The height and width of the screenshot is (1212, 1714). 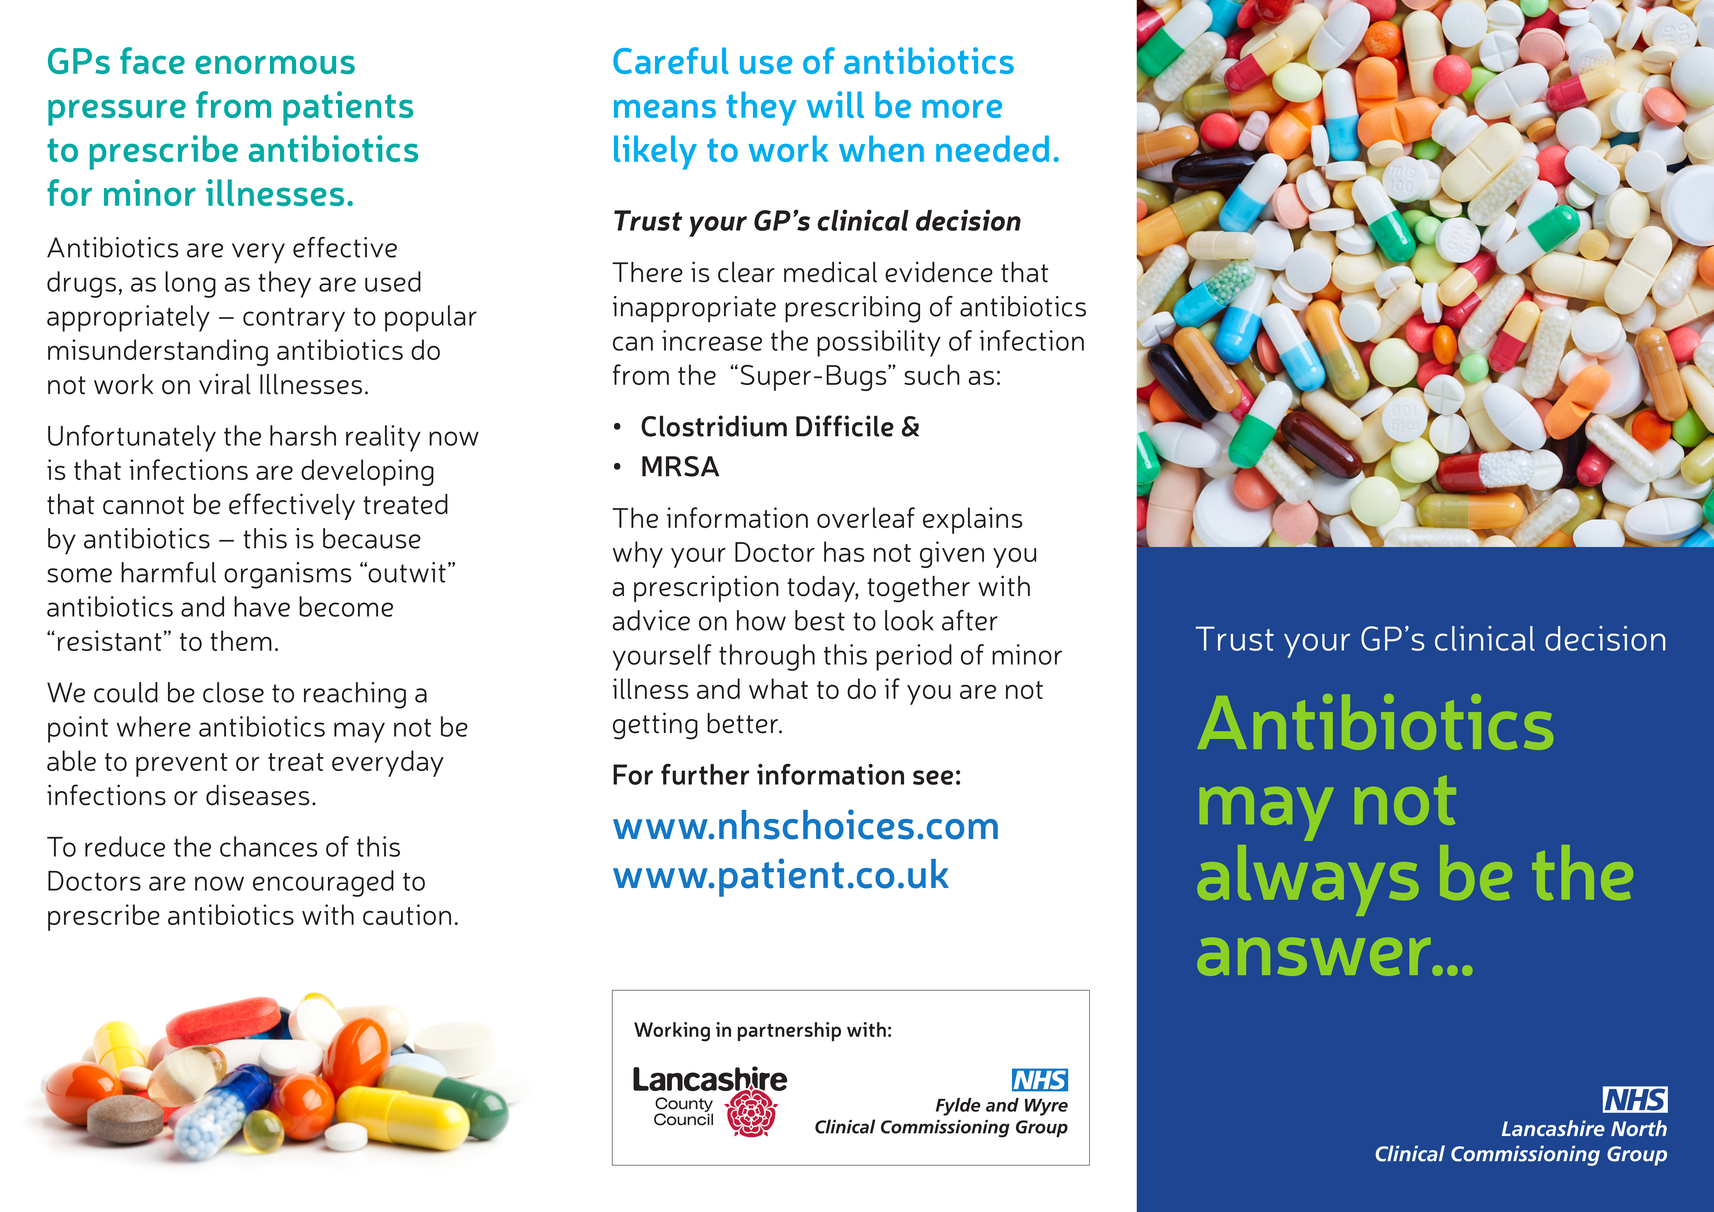 I want to click on caution, so click(x=407, y=914).
